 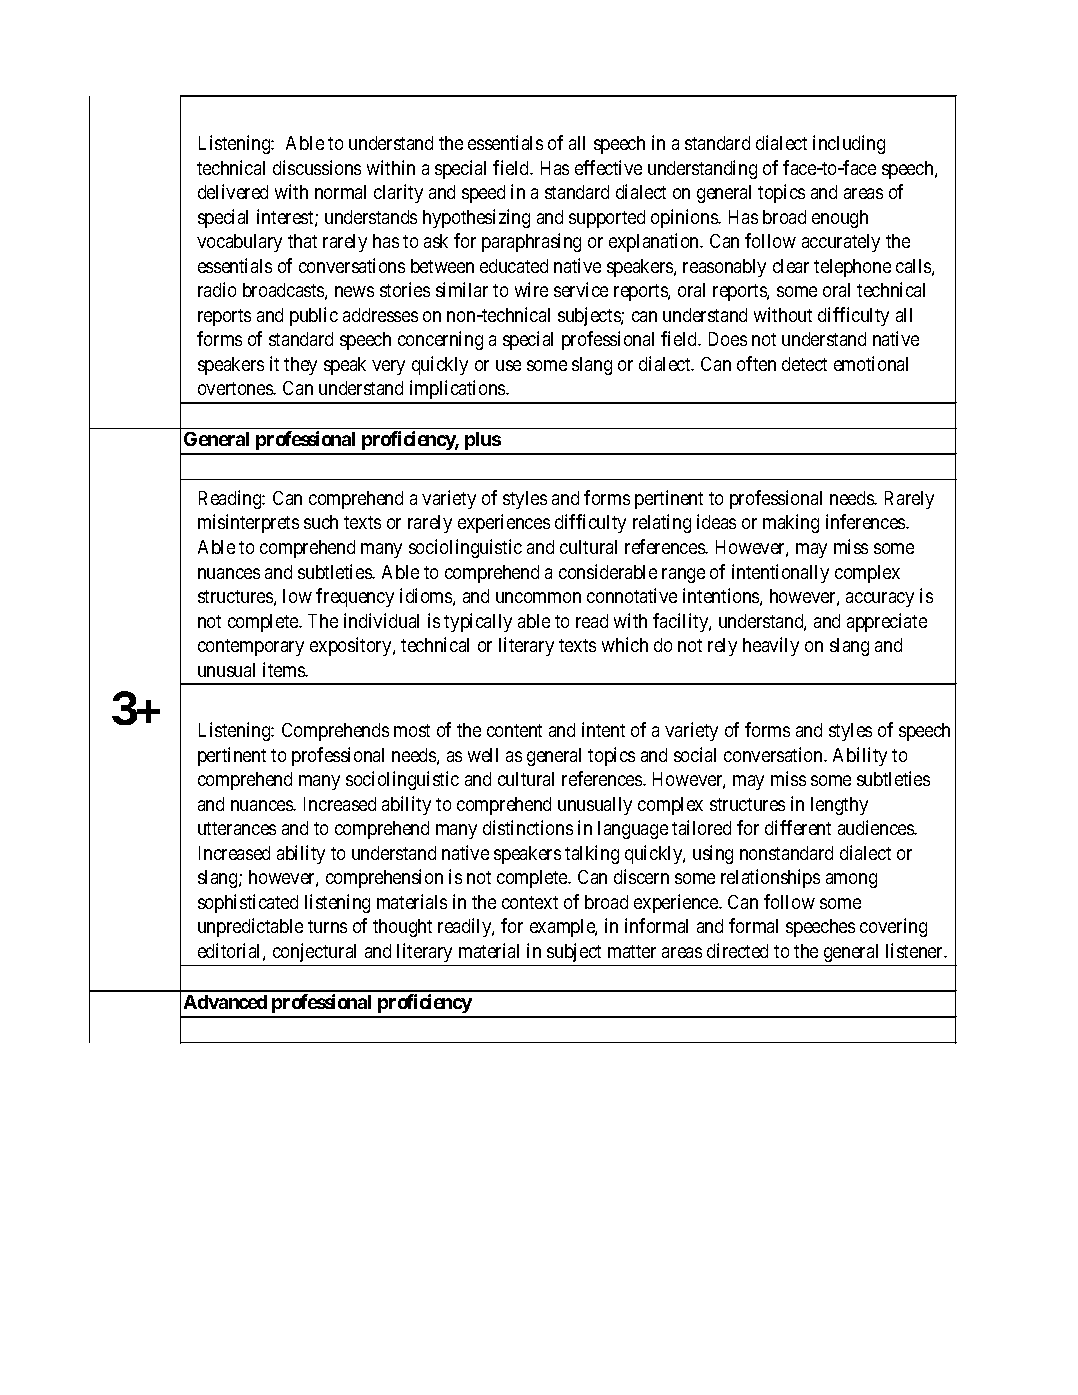 What do you see at coordinates (317, 167) in the image?
I see `discussions` at bounding box center [317, 167].
